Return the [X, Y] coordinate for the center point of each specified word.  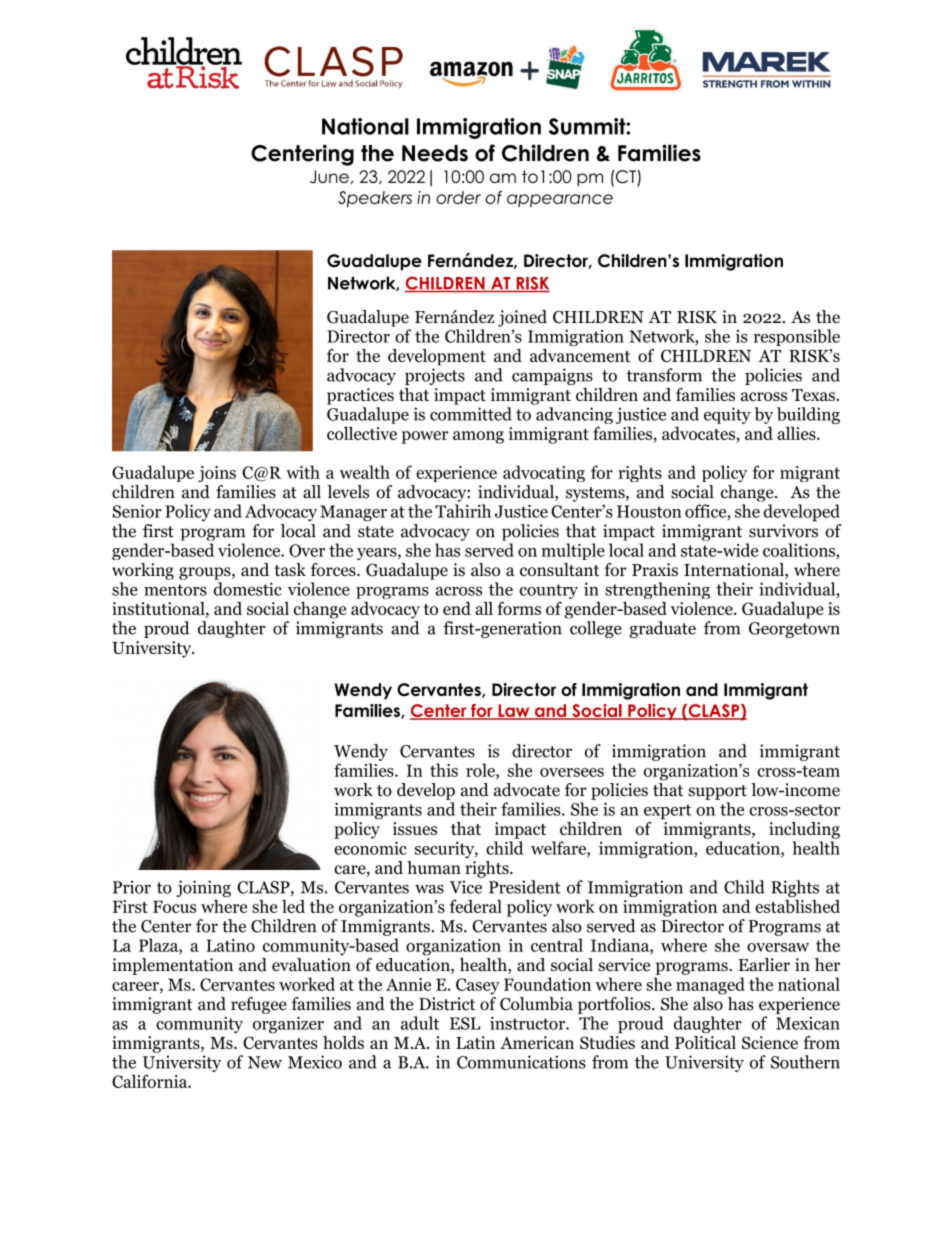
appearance [560, 200]
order [458, 197]
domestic [247, 589]
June [329, 176]
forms [519, 608]
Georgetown [794, 630]
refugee [259, 1005]
